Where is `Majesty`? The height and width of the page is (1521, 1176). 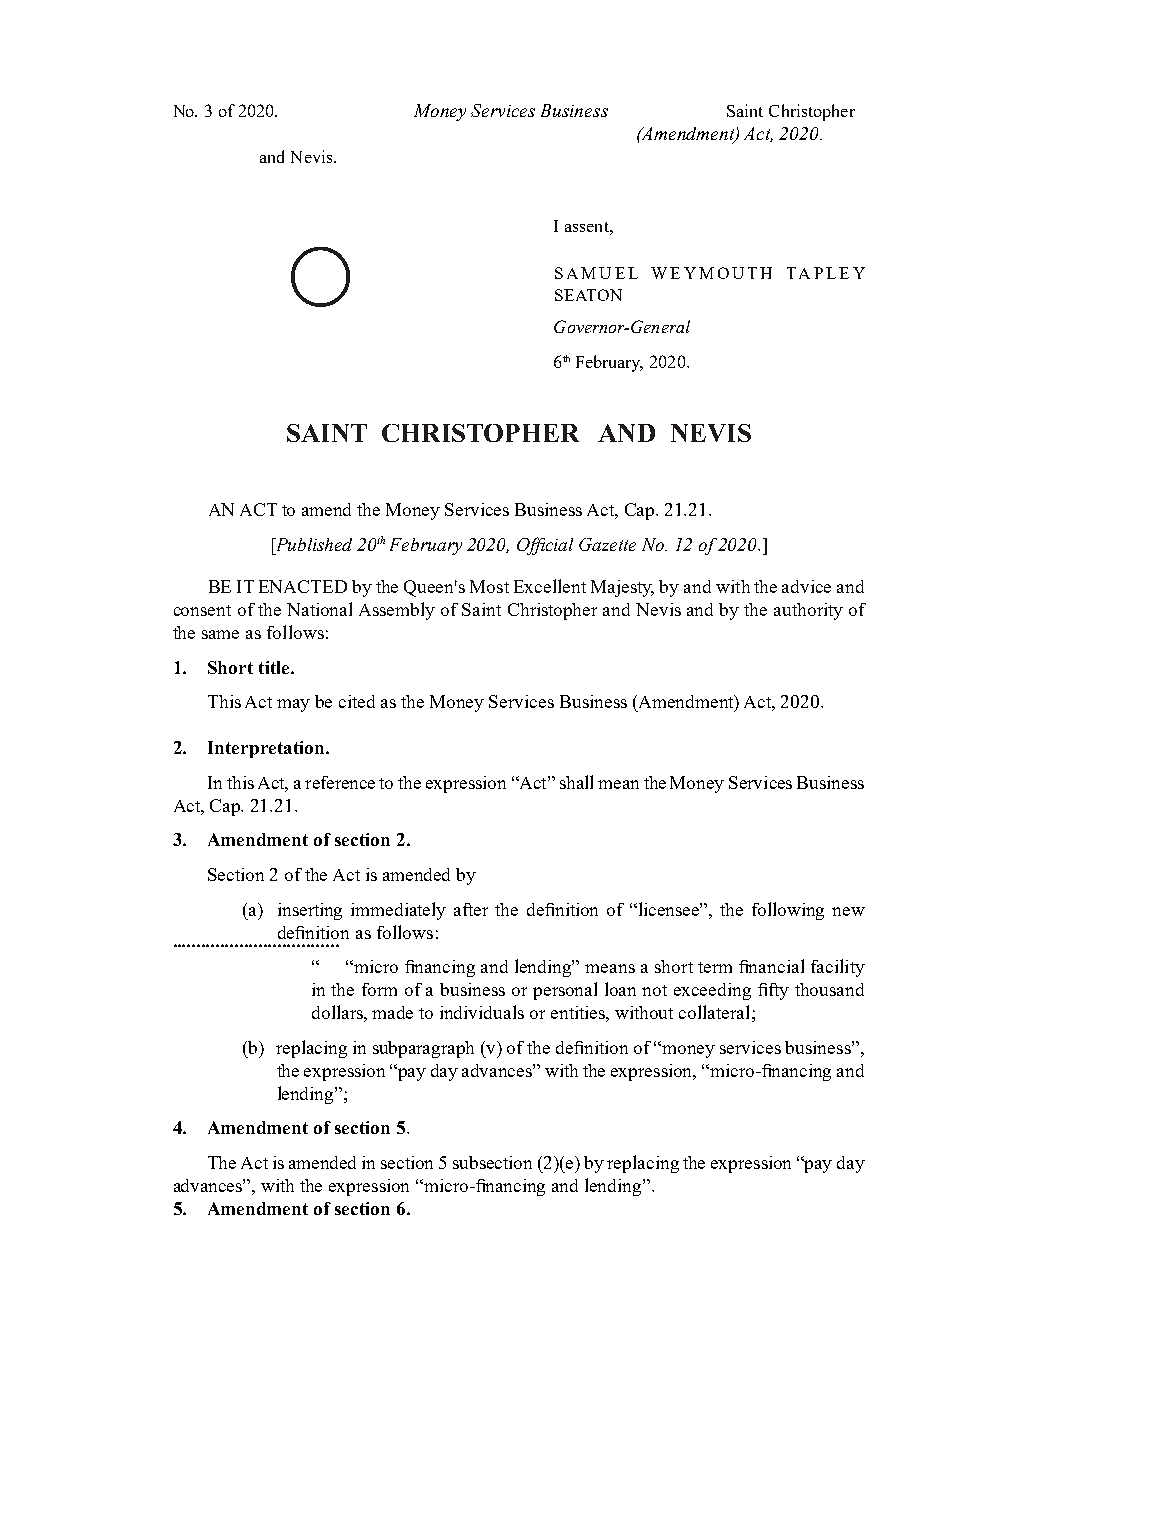 Majesty is located at coordinates (622, 588).
